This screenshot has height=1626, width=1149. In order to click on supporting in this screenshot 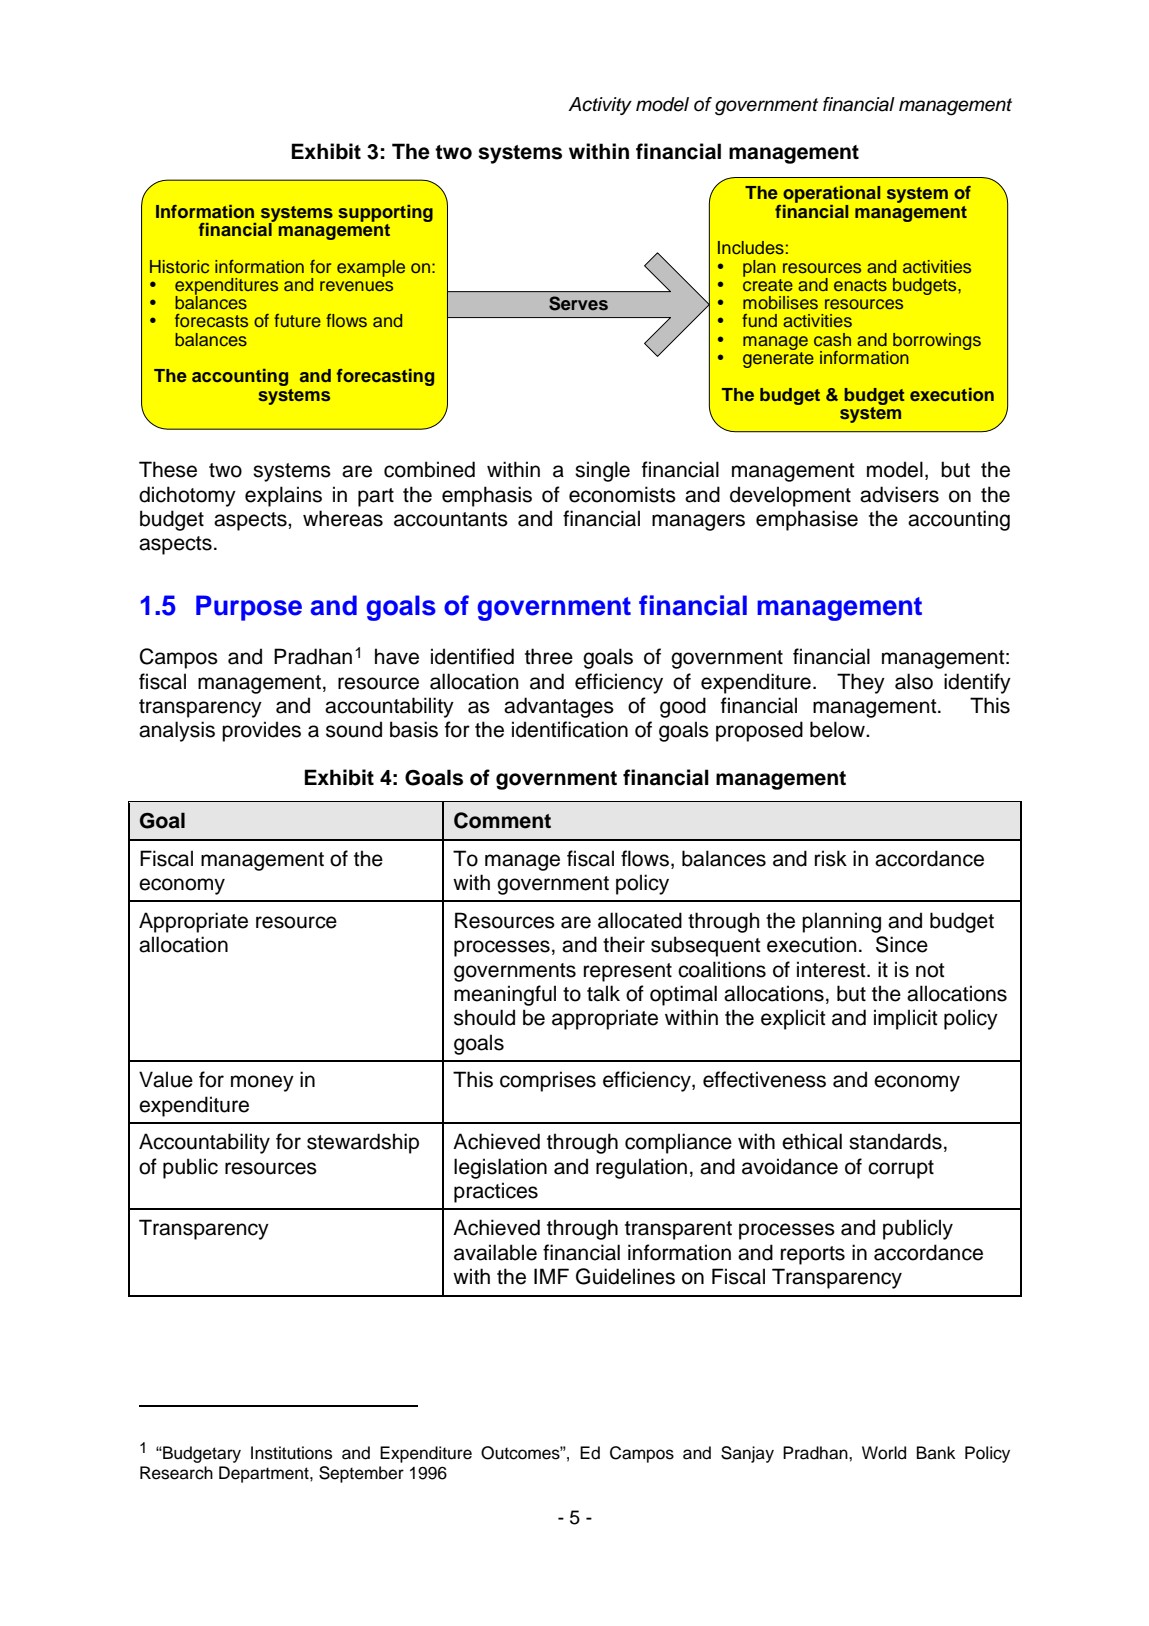, I will do `click(385, 213)`.
